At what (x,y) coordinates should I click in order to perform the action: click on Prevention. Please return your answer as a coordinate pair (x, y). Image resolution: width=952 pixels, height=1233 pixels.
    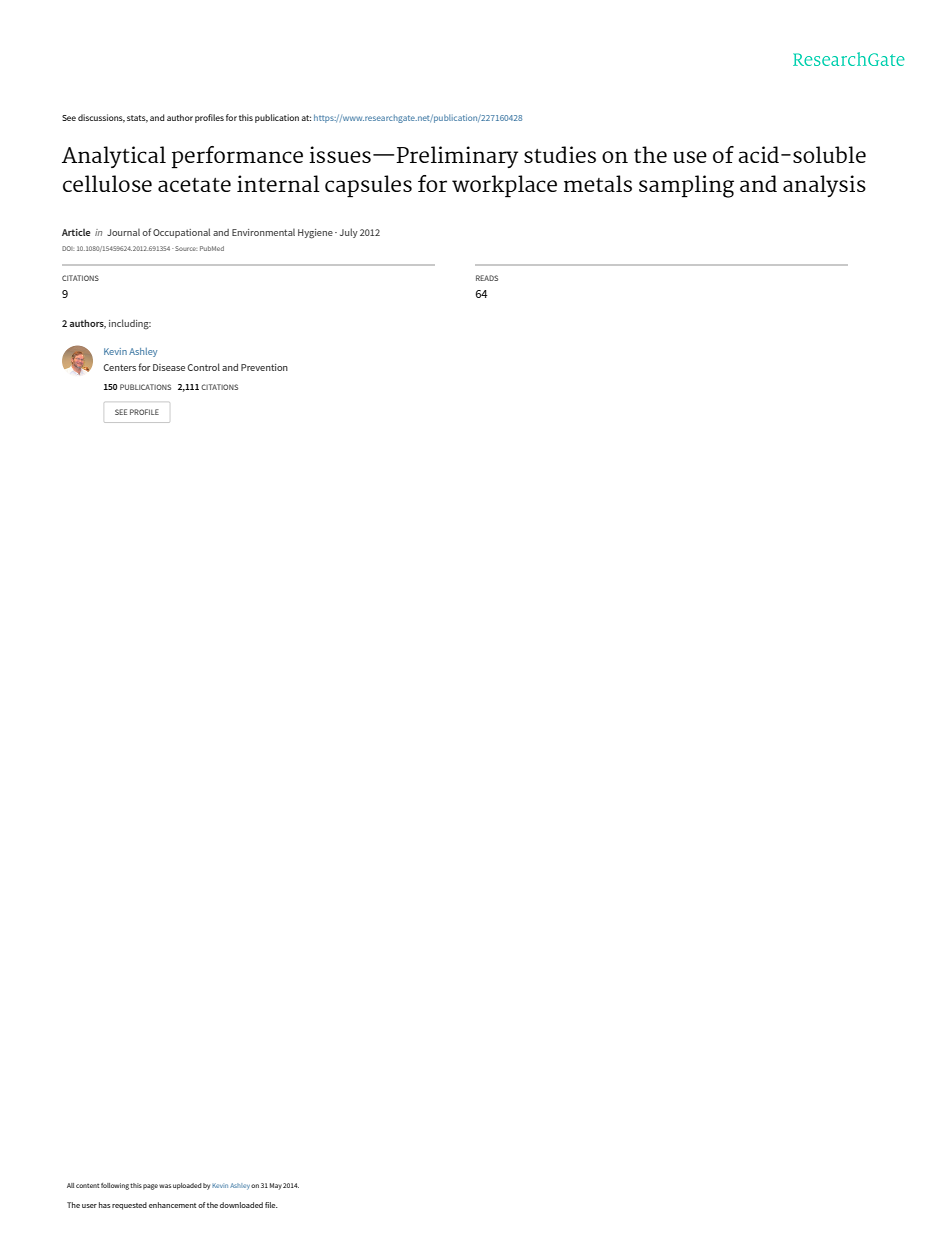
    Looking at the image, I should click on (264, 367).
